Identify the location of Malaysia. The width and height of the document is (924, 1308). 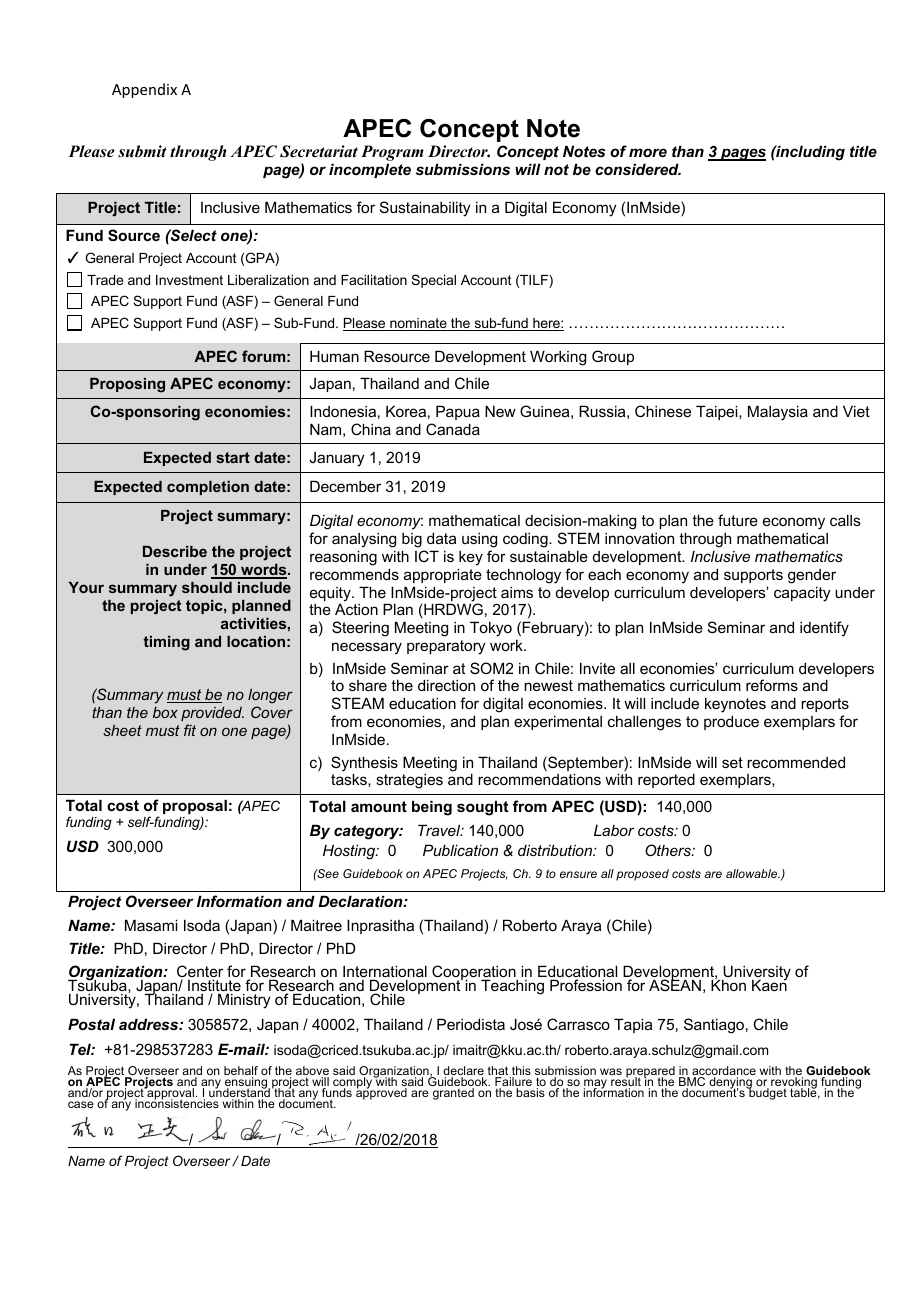
(778, 413).
